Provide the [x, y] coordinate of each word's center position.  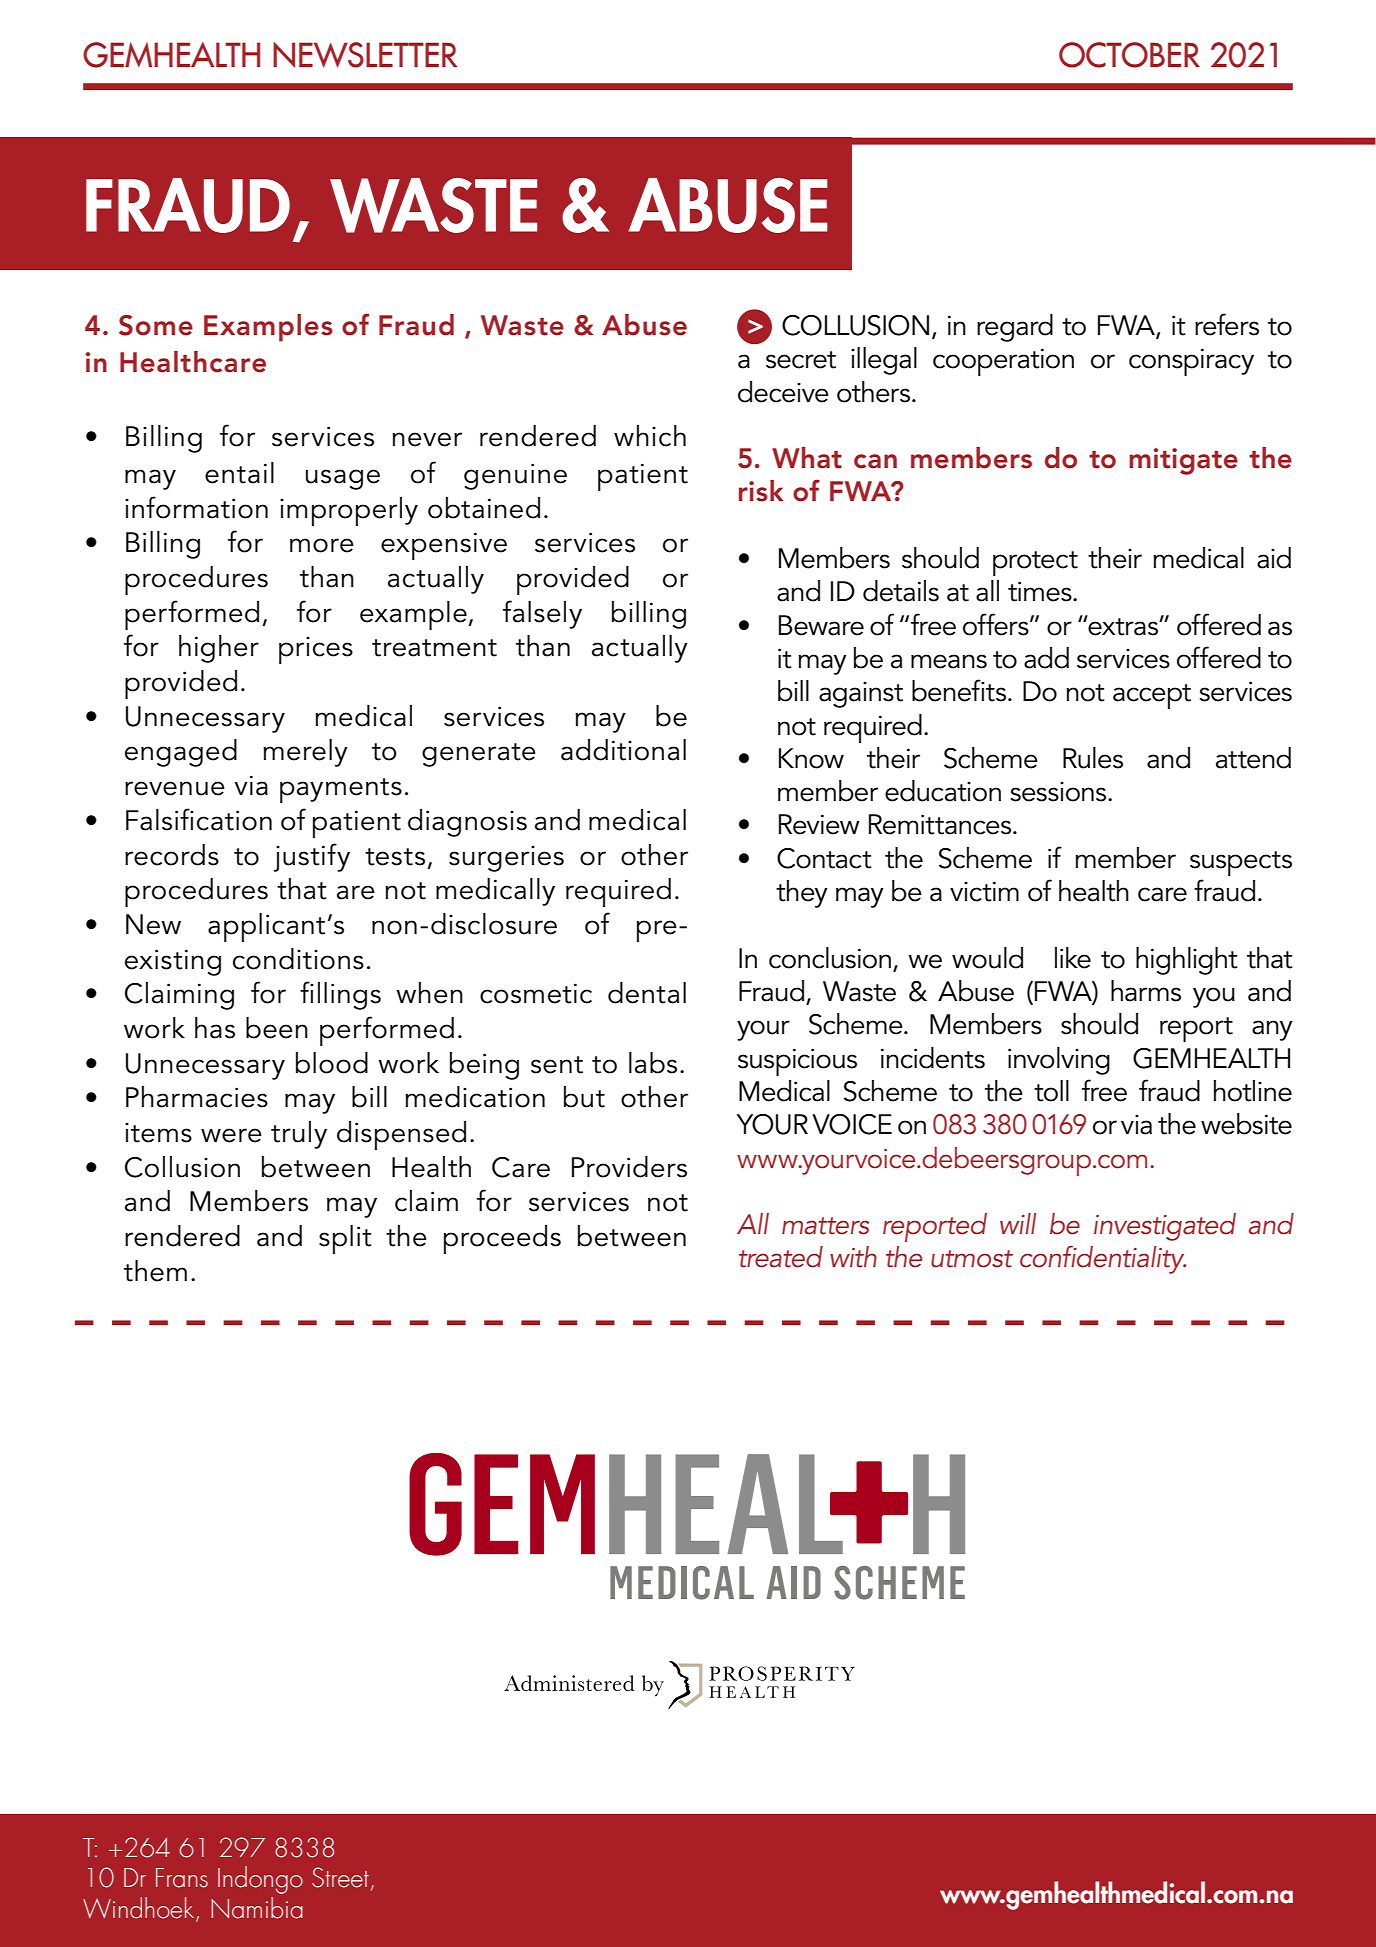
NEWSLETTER [365, 55]
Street [340, 1877]
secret [801, 360]
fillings [340, 995]
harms [1146, 991]
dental [647, 993]
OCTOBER [1129, 55]
